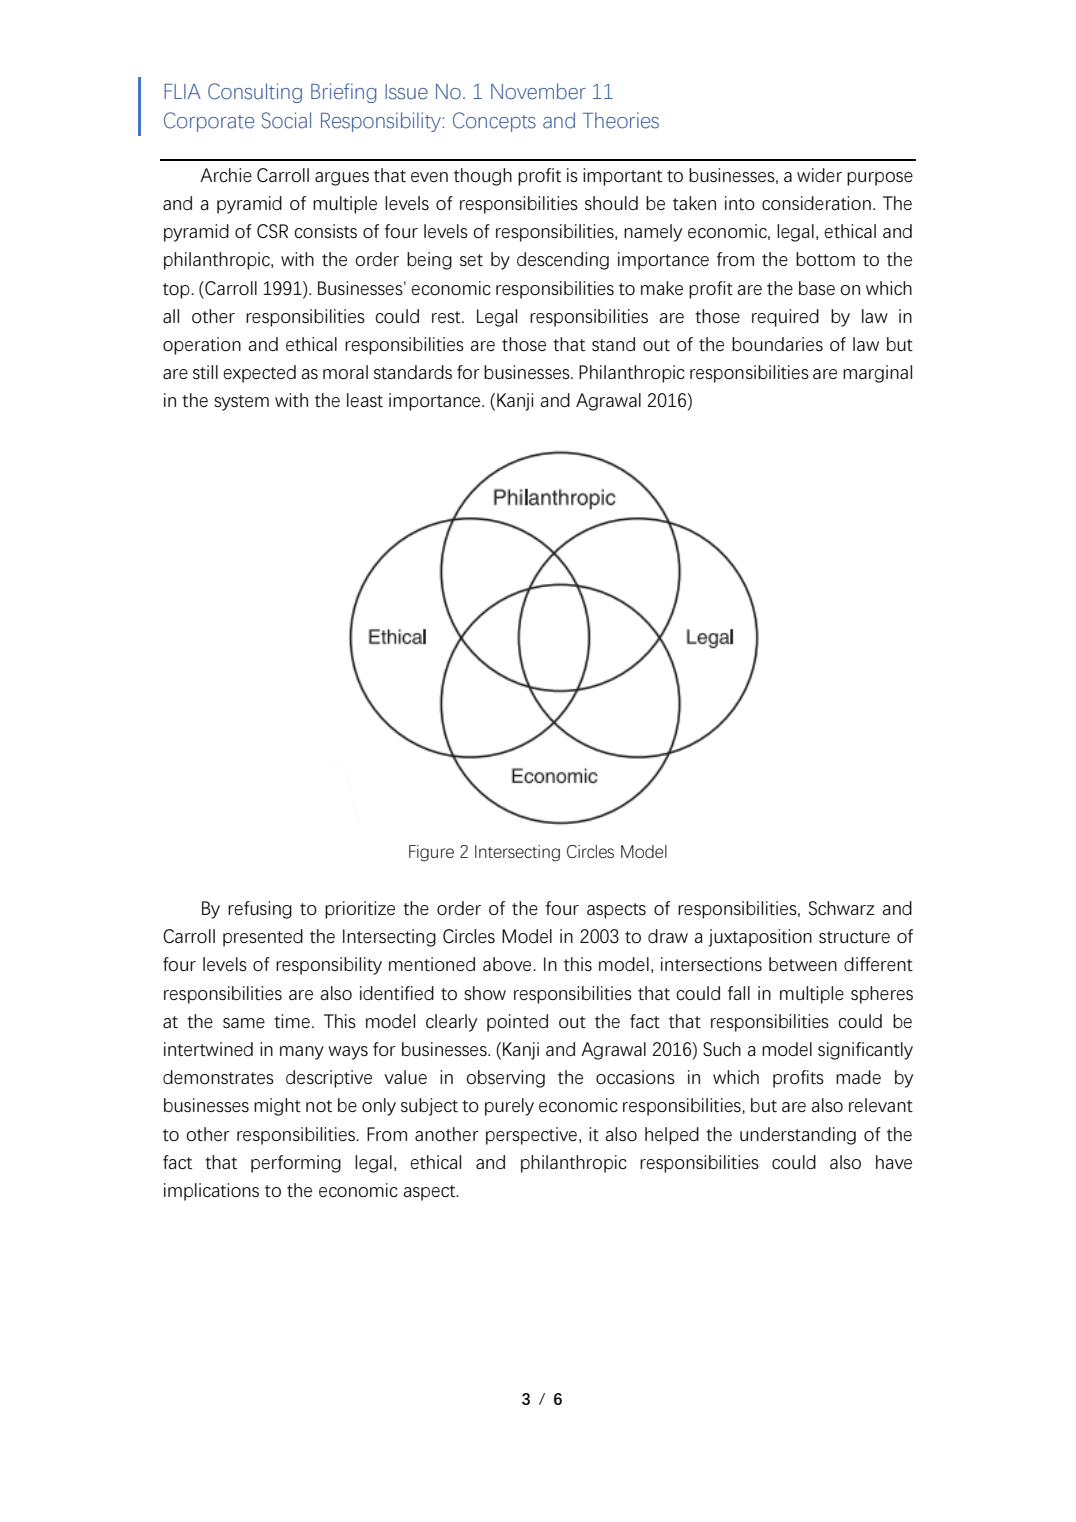 The image size is (1076, 1522). What do you see at coordinates (241, 403) in the document?
I see `system` at bounding box center [241, 403].
